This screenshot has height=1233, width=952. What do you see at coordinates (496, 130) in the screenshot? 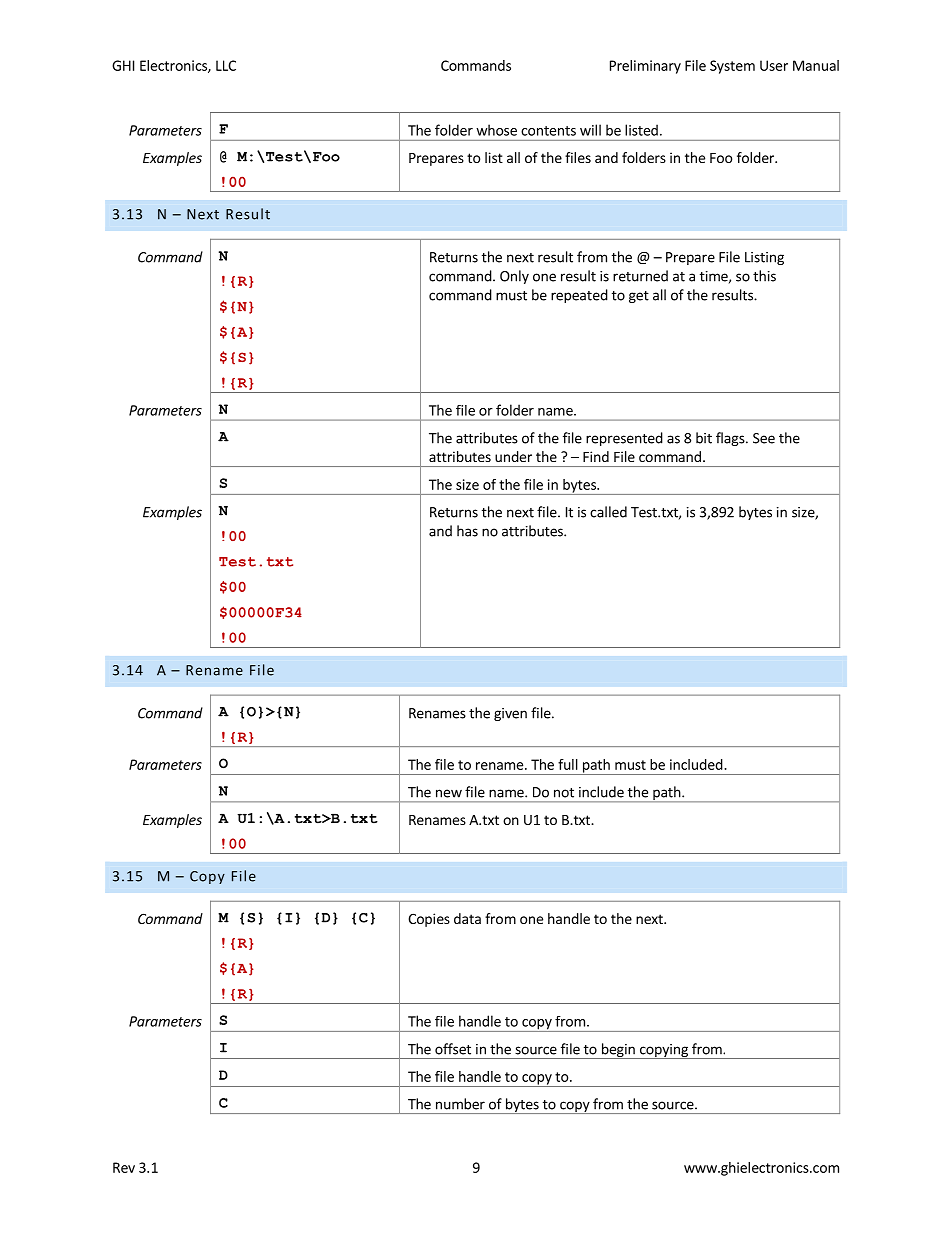
I see `whose` at bounding box center [496, 130].
